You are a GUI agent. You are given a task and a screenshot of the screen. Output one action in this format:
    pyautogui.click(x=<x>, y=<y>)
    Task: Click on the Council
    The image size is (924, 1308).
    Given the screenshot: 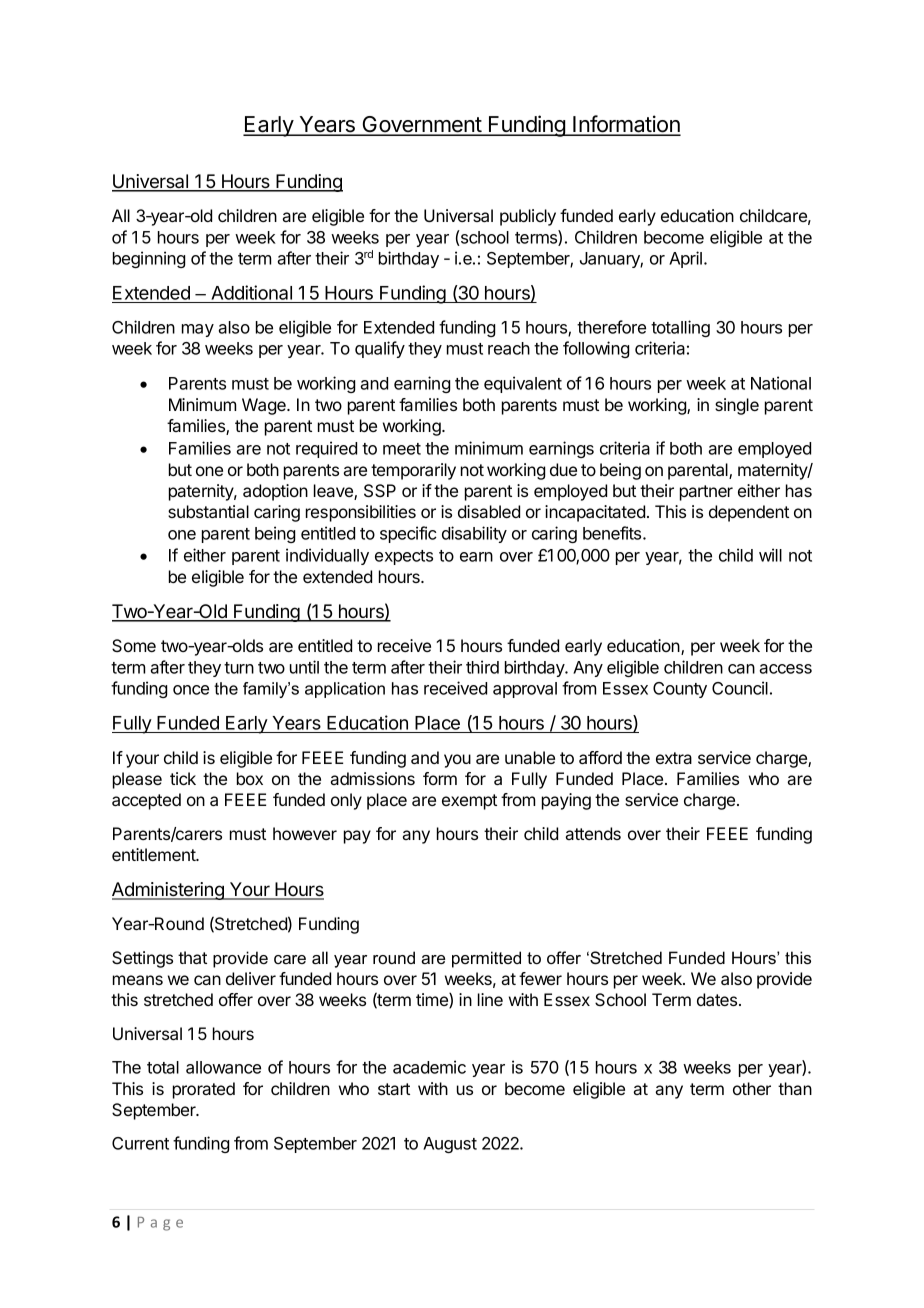 What is the action you would take?
    pyautogui.click(x=740, y=688)
